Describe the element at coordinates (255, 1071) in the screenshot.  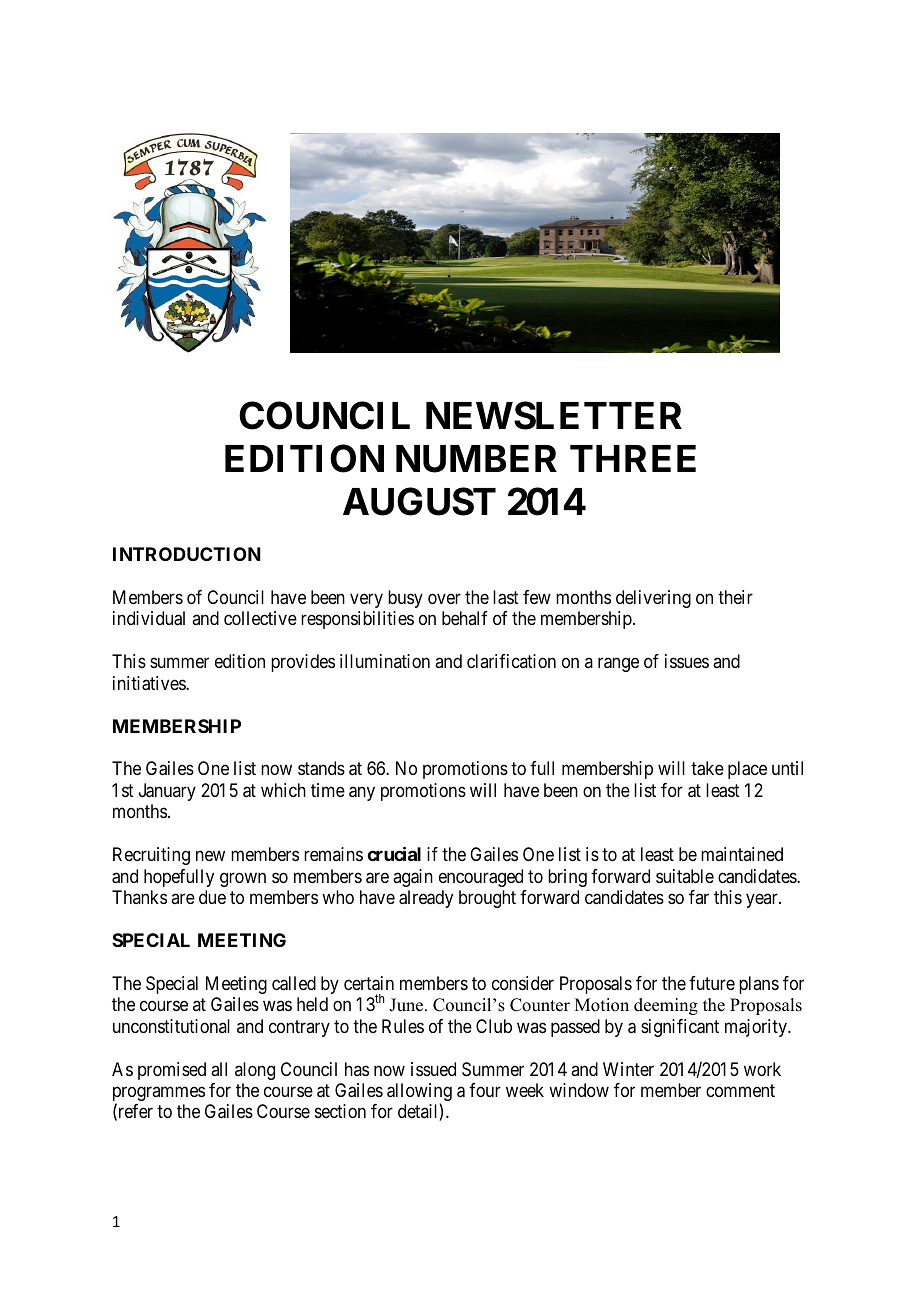
I see `along` at that location.
